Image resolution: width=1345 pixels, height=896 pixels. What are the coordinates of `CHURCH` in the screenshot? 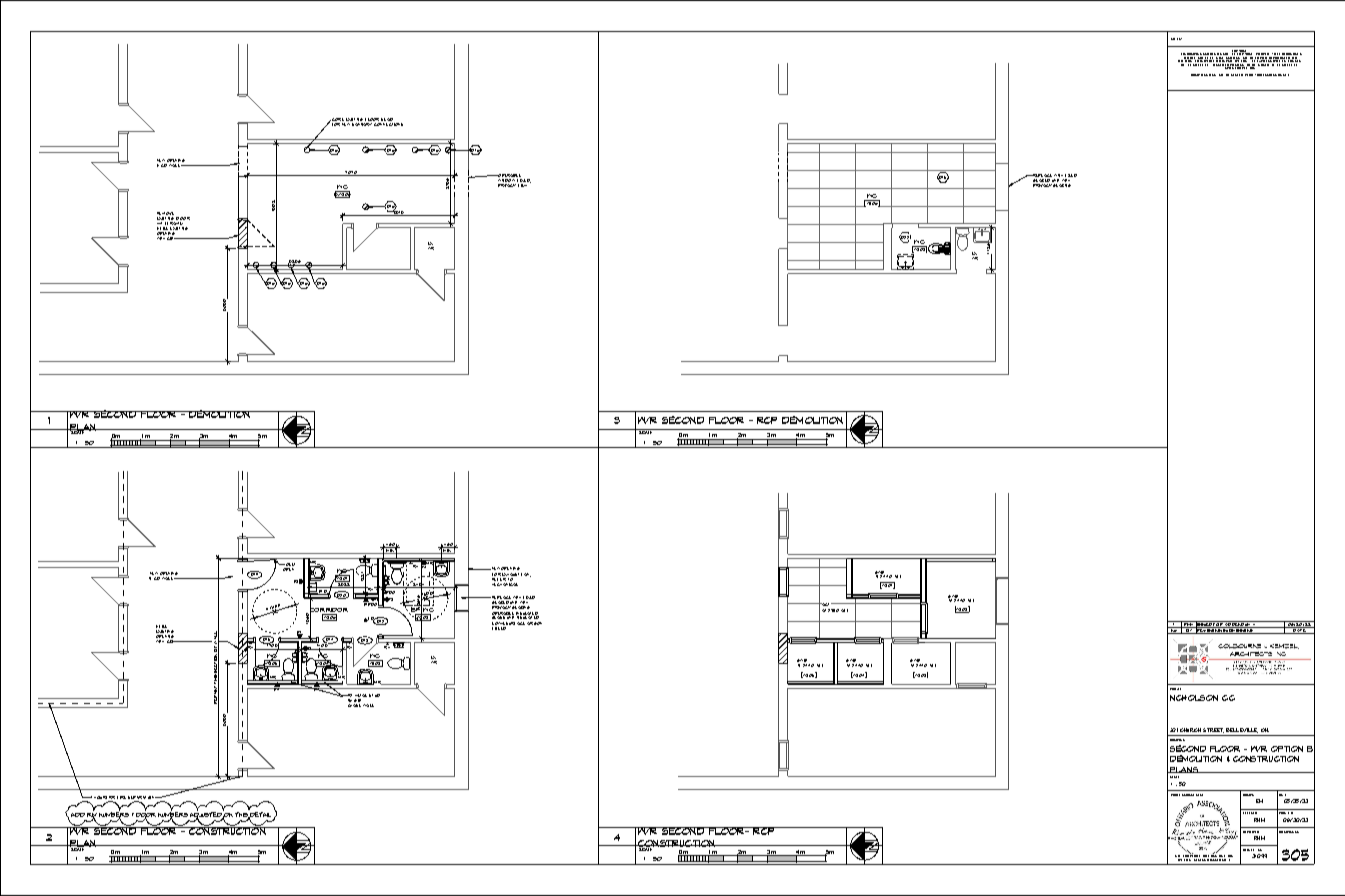 It's located at (1190, 730).
